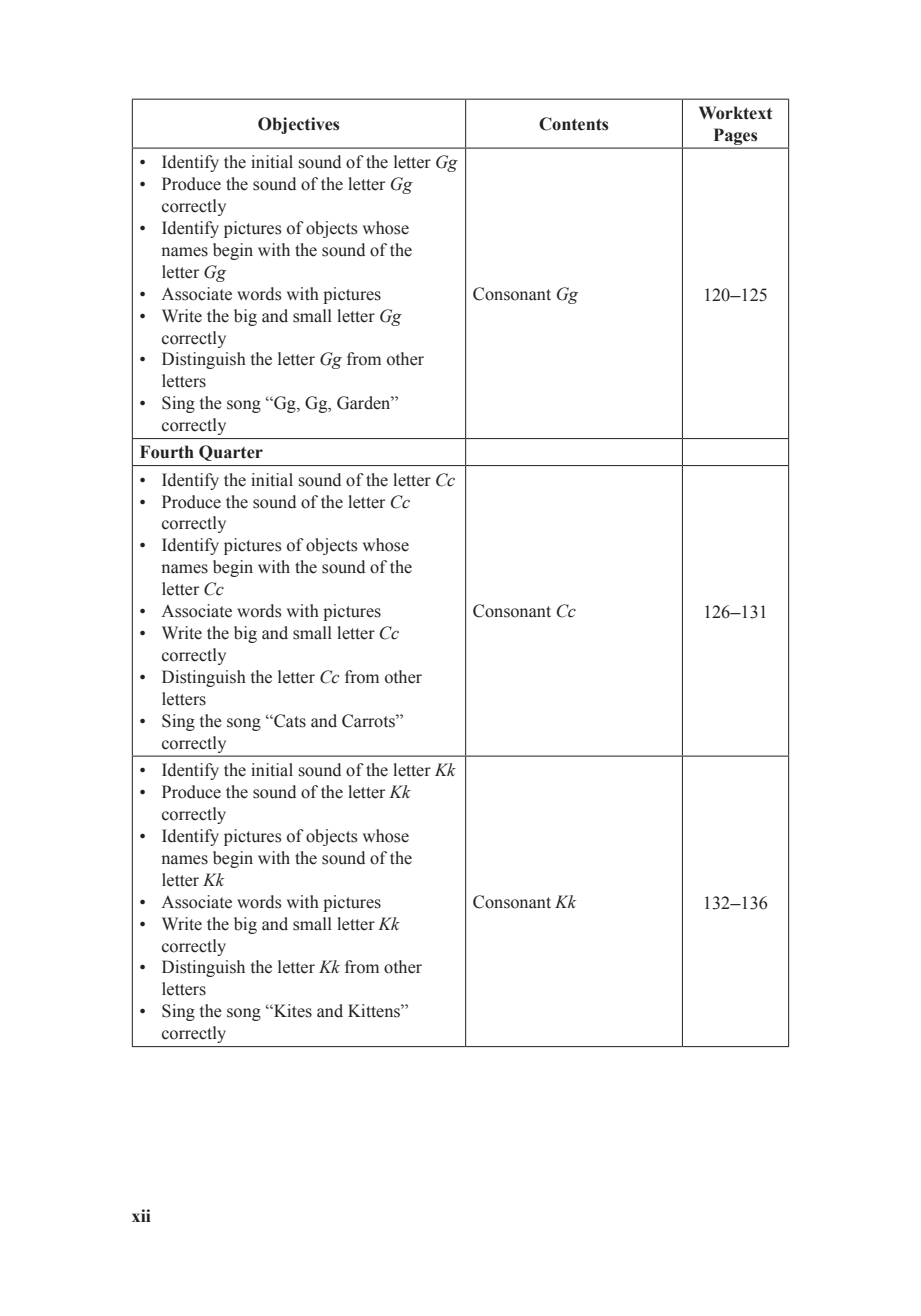 Image resolution: width=921 pixels, height=1316 pixels. I want to click on Fourth, so click(167, 452).
